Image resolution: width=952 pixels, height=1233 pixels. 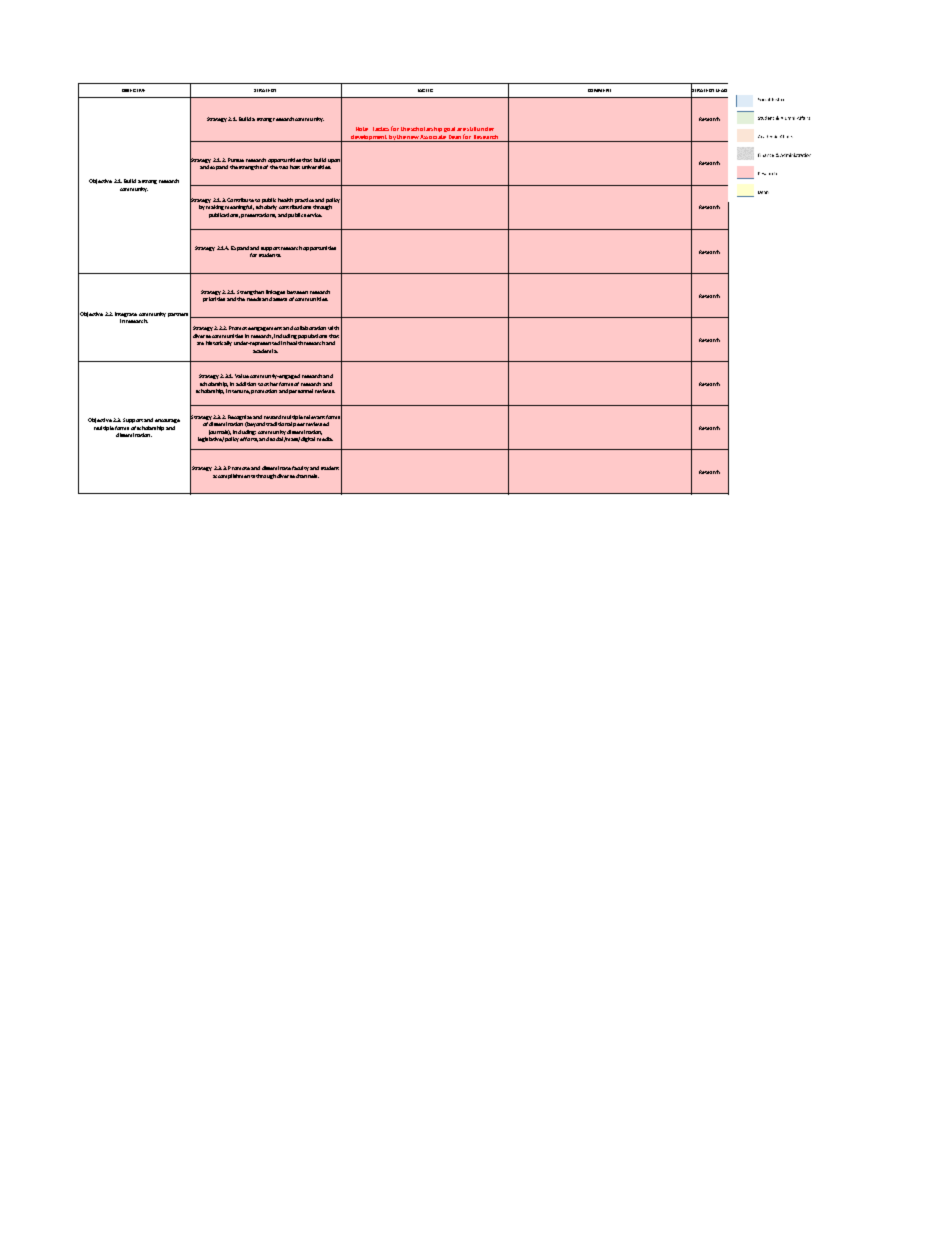 I want to click on accomplishments, so click(x=234, y=476).
